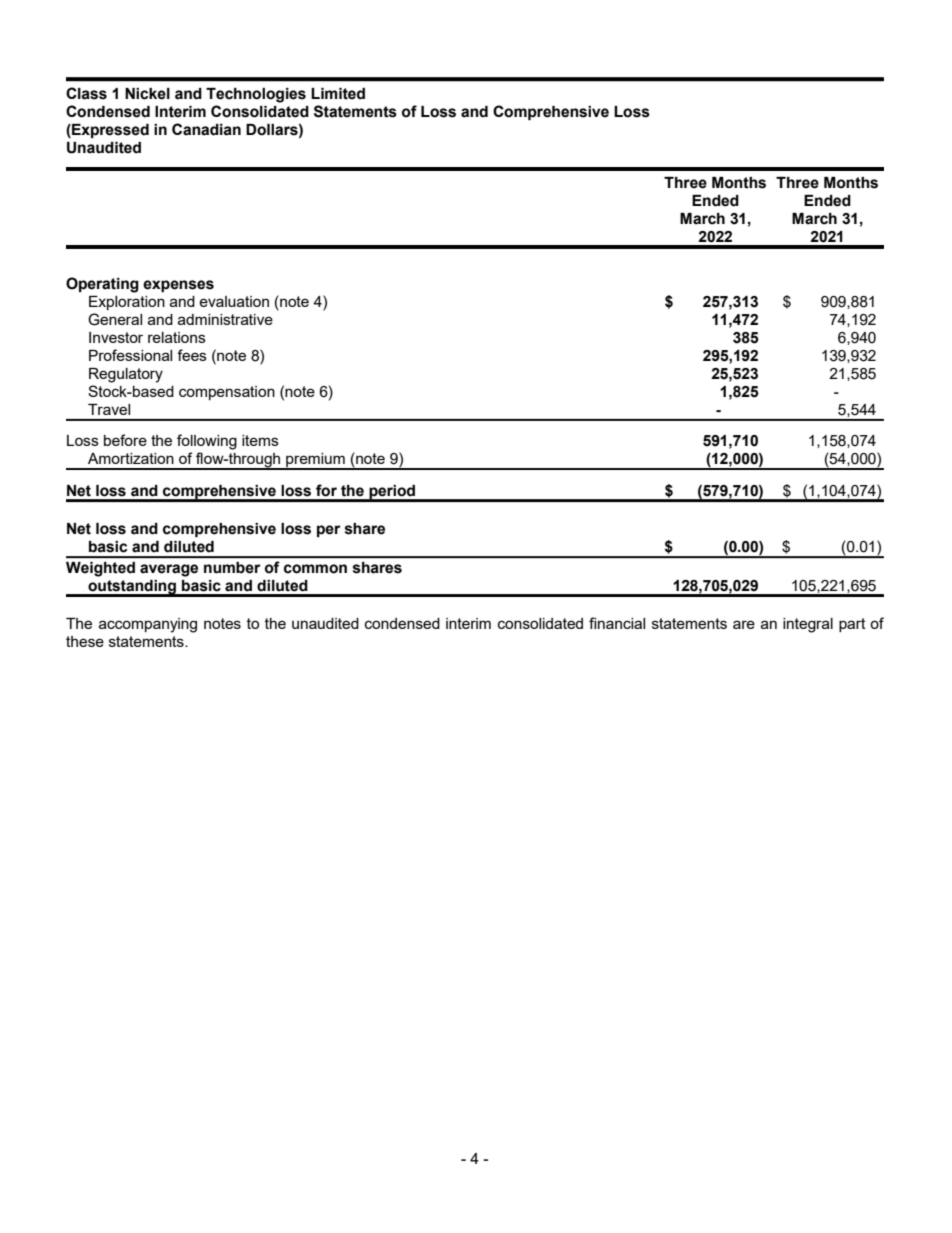  Describe the element at coordinates (392, 493) in the screenshot. I see `period` at that location.
